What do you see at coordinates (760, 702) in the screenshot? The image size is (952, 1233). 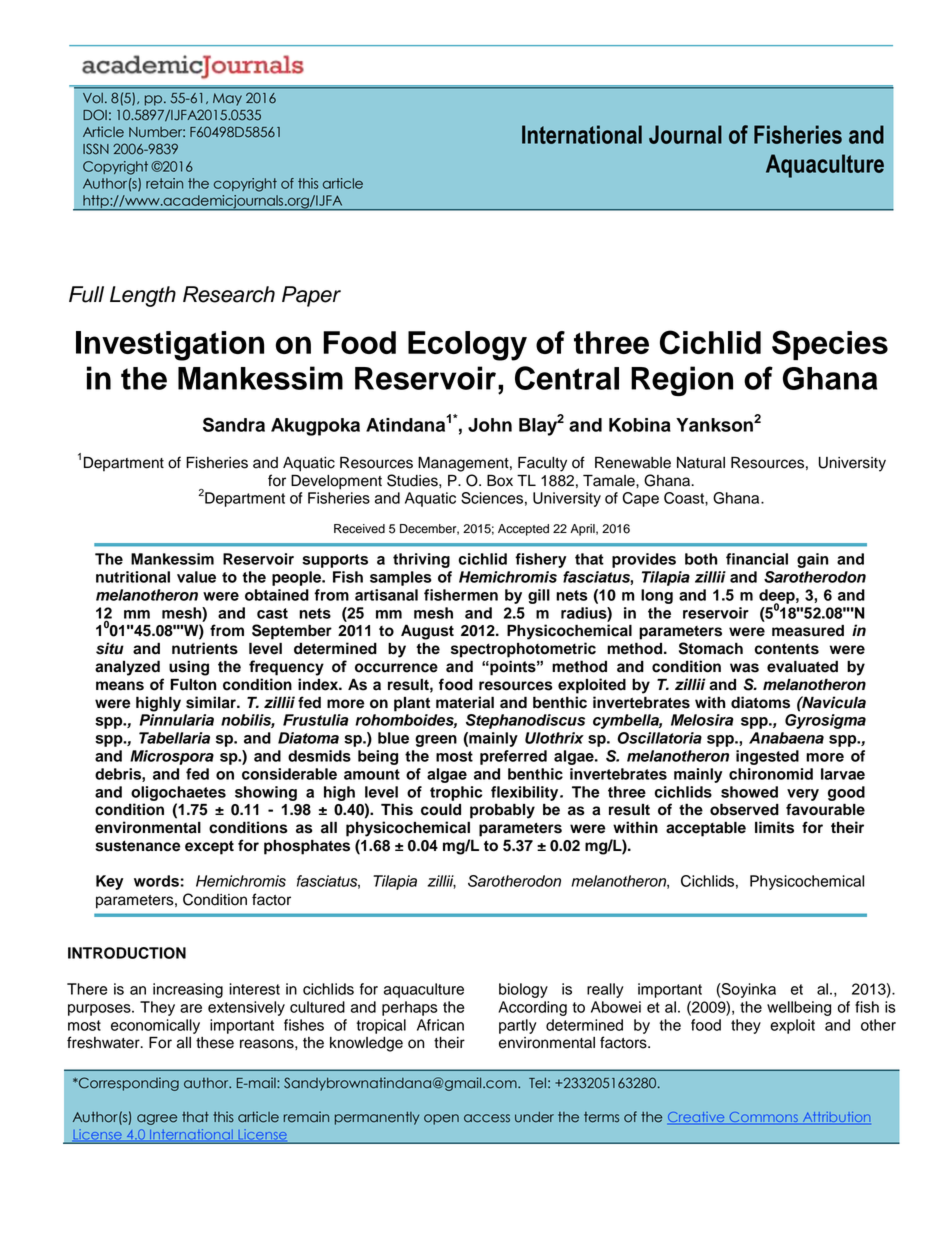 I see `diatoms` at bounding box center [760, 702].
